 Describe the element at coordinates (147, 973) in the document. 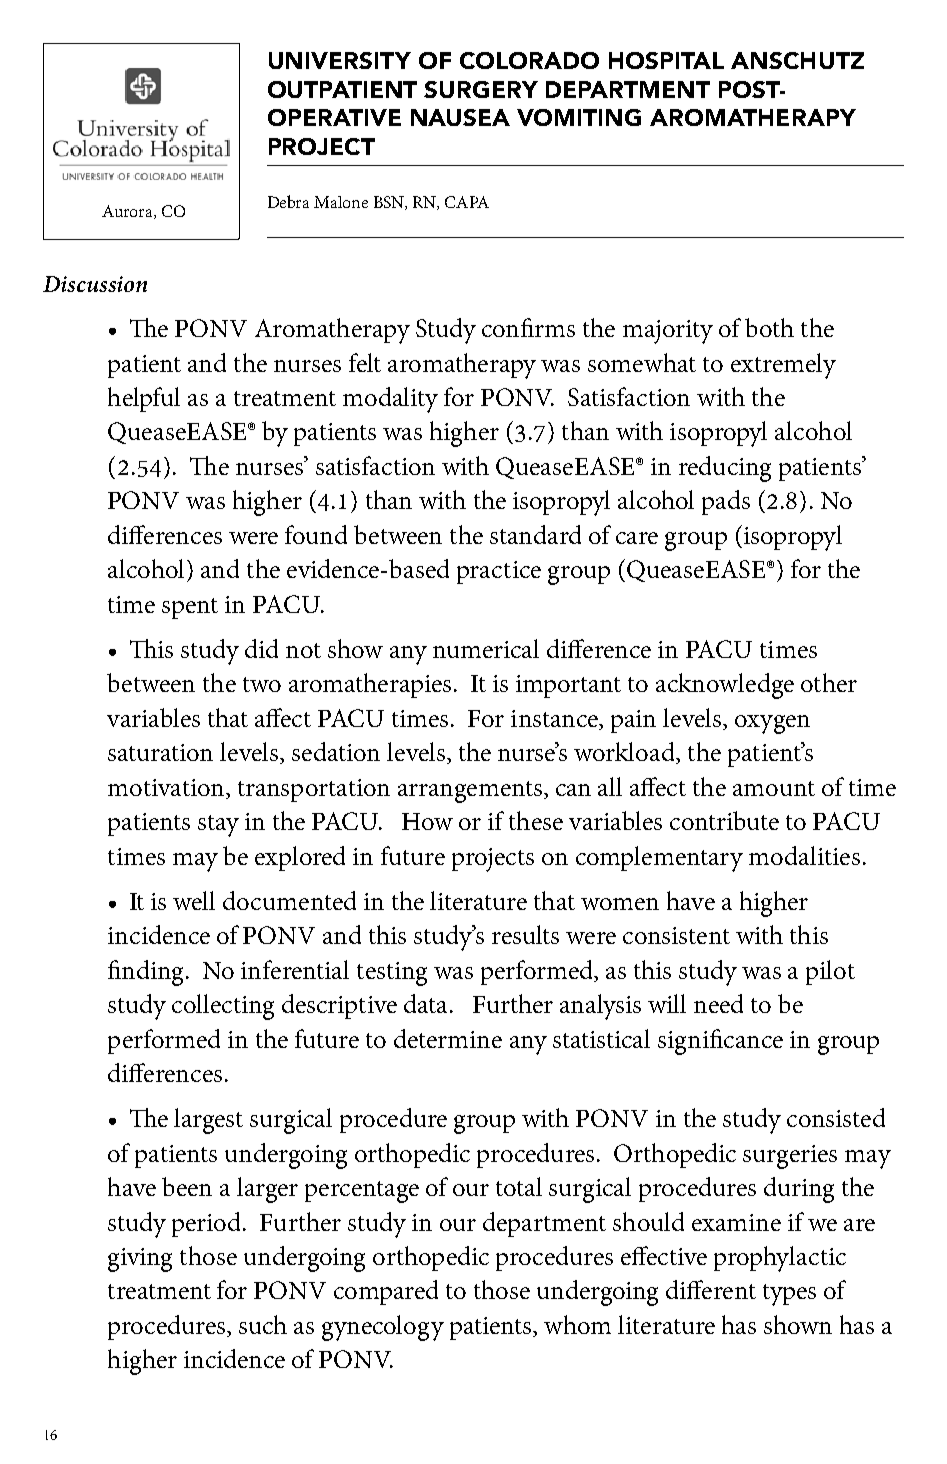

I see `finding` at that location.
